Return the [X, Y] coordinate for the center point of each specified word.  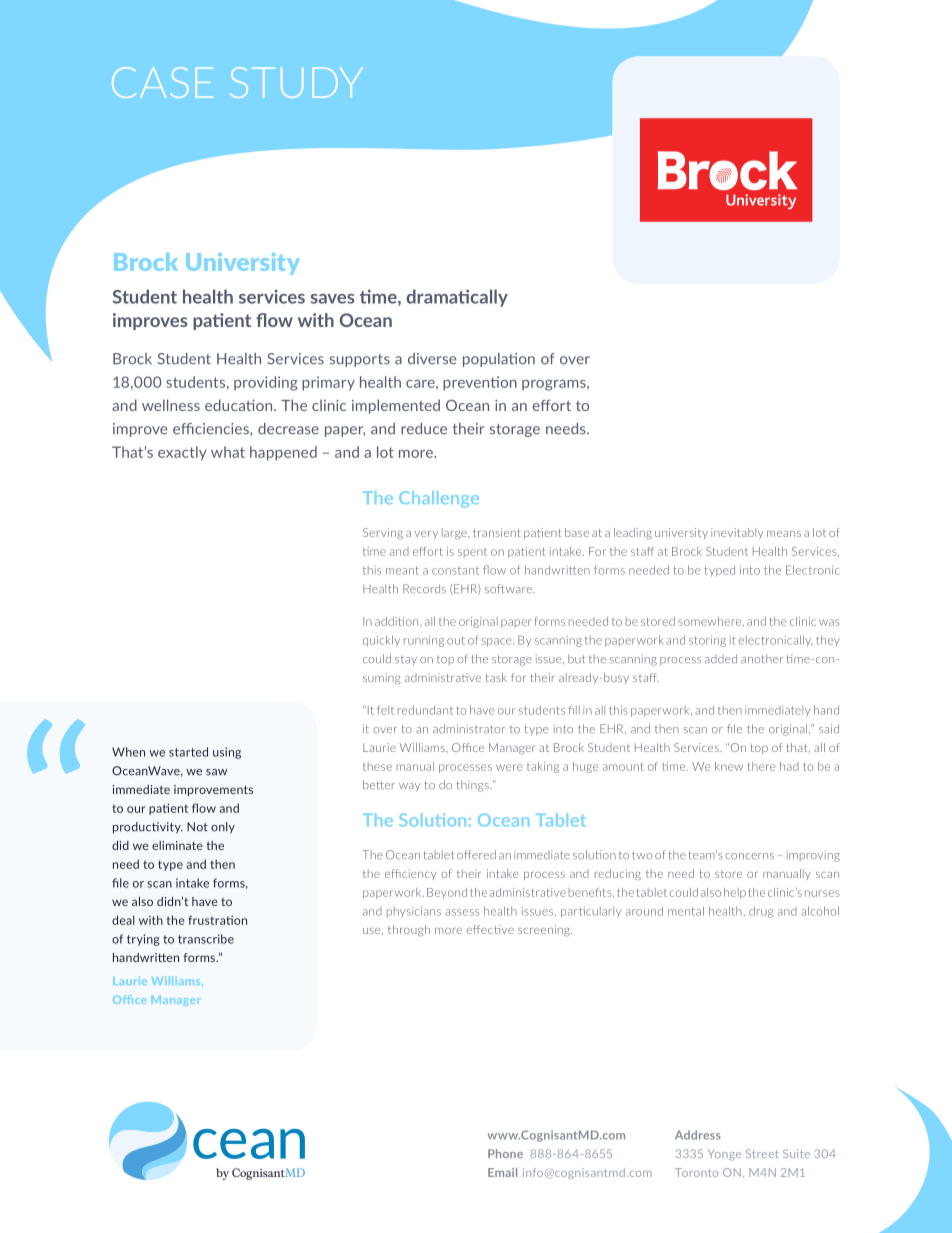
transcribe [206, 939]
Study [296, 82]
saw [216, 772]
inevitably [737, 533]
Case [162, 82]
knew [729, 766]
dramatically [457, 298]
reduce [424, 429]
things [474, 786]
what [228, 452]
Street [762, 1153]
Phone [505, 1153]
